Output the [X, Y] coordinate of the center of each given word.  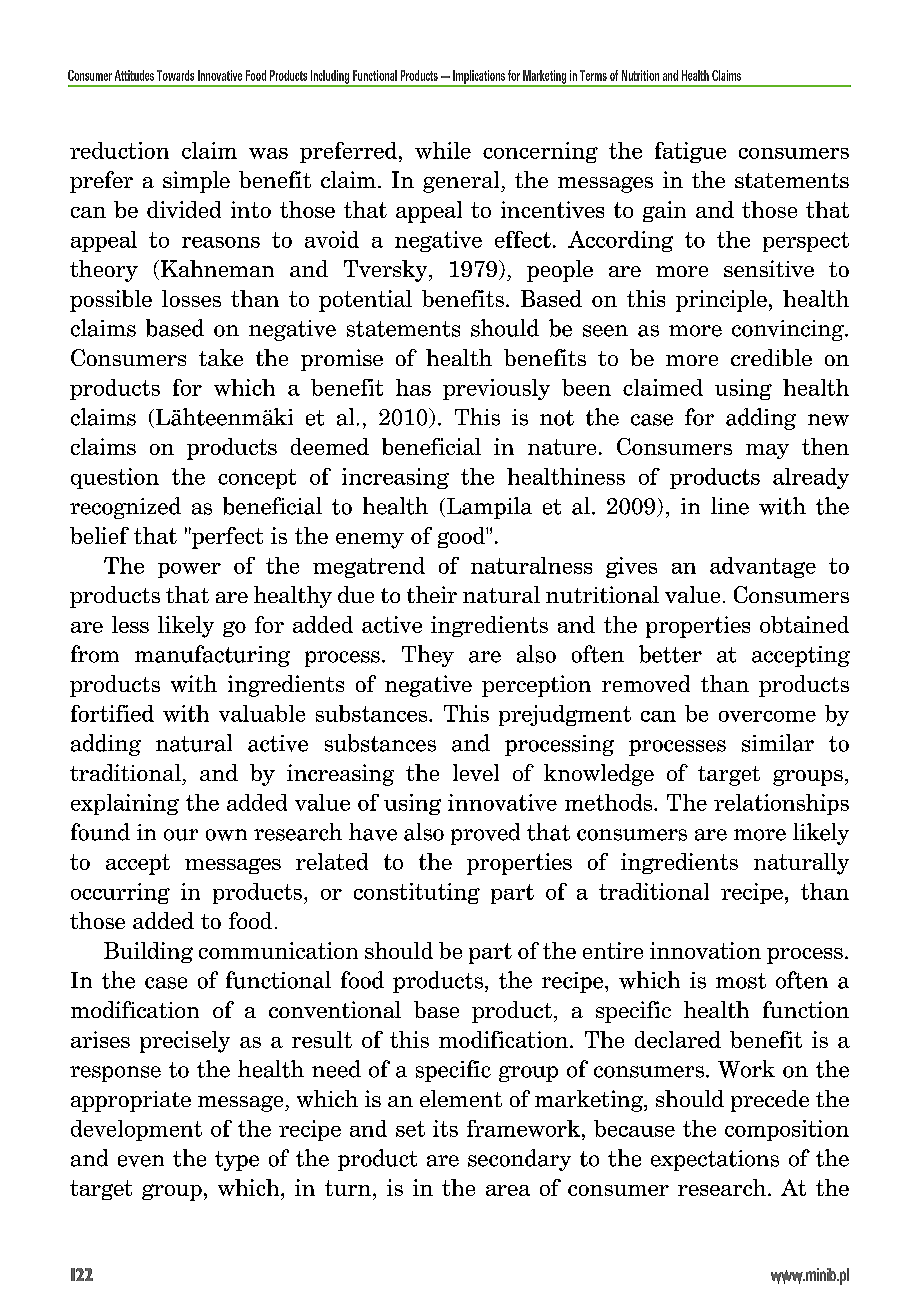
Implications [479, 78]
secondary [519, 1160]
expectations [715, 1160]
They [428, 656]
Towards [175, 75]
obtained [804, 624]
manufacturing [212, 656]
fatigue [690, 152]
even [141, 1161]
